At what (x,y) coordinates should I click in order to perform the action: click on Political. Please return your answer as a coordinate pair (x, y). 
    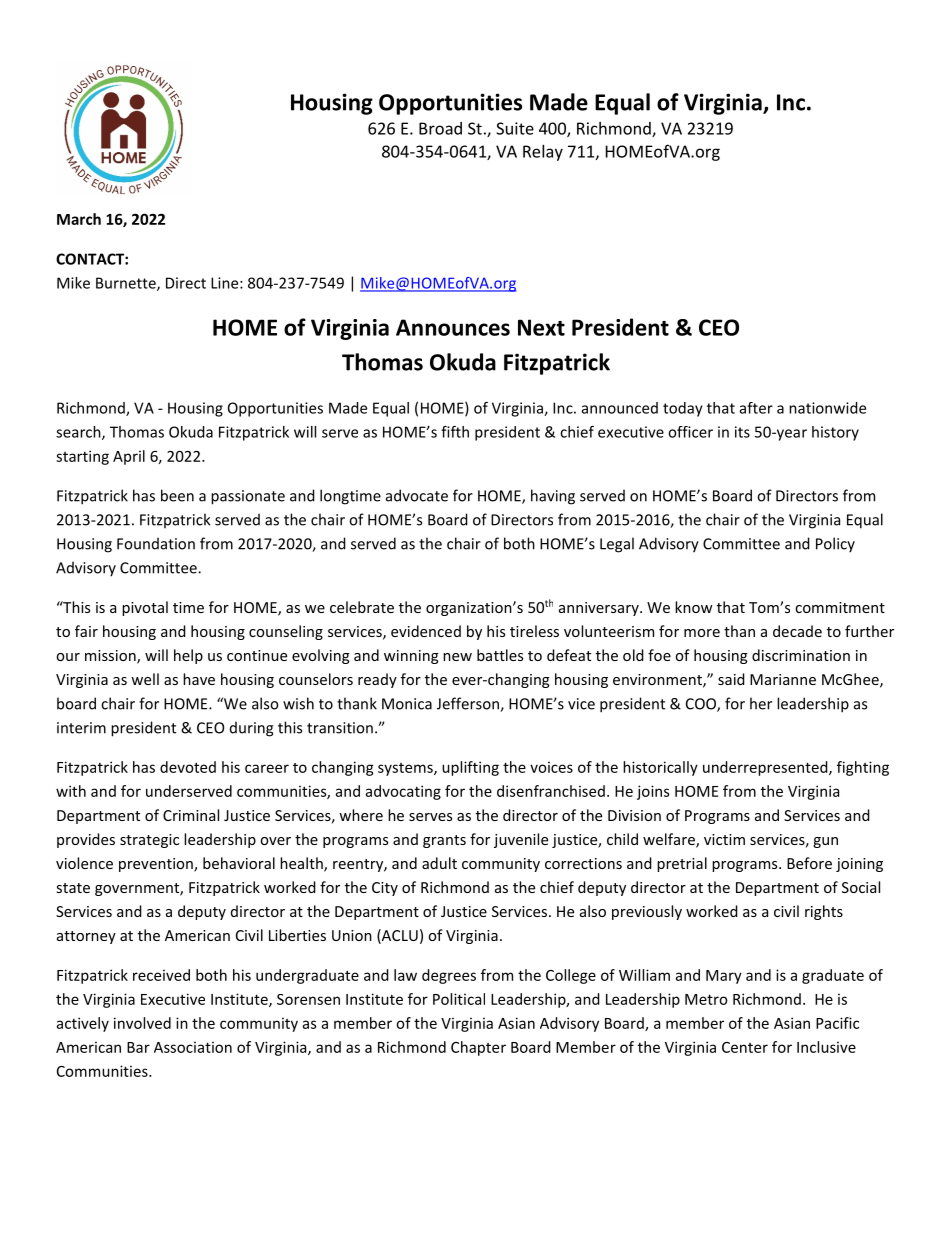
    Looking at the image, I should click on (459, 999).
